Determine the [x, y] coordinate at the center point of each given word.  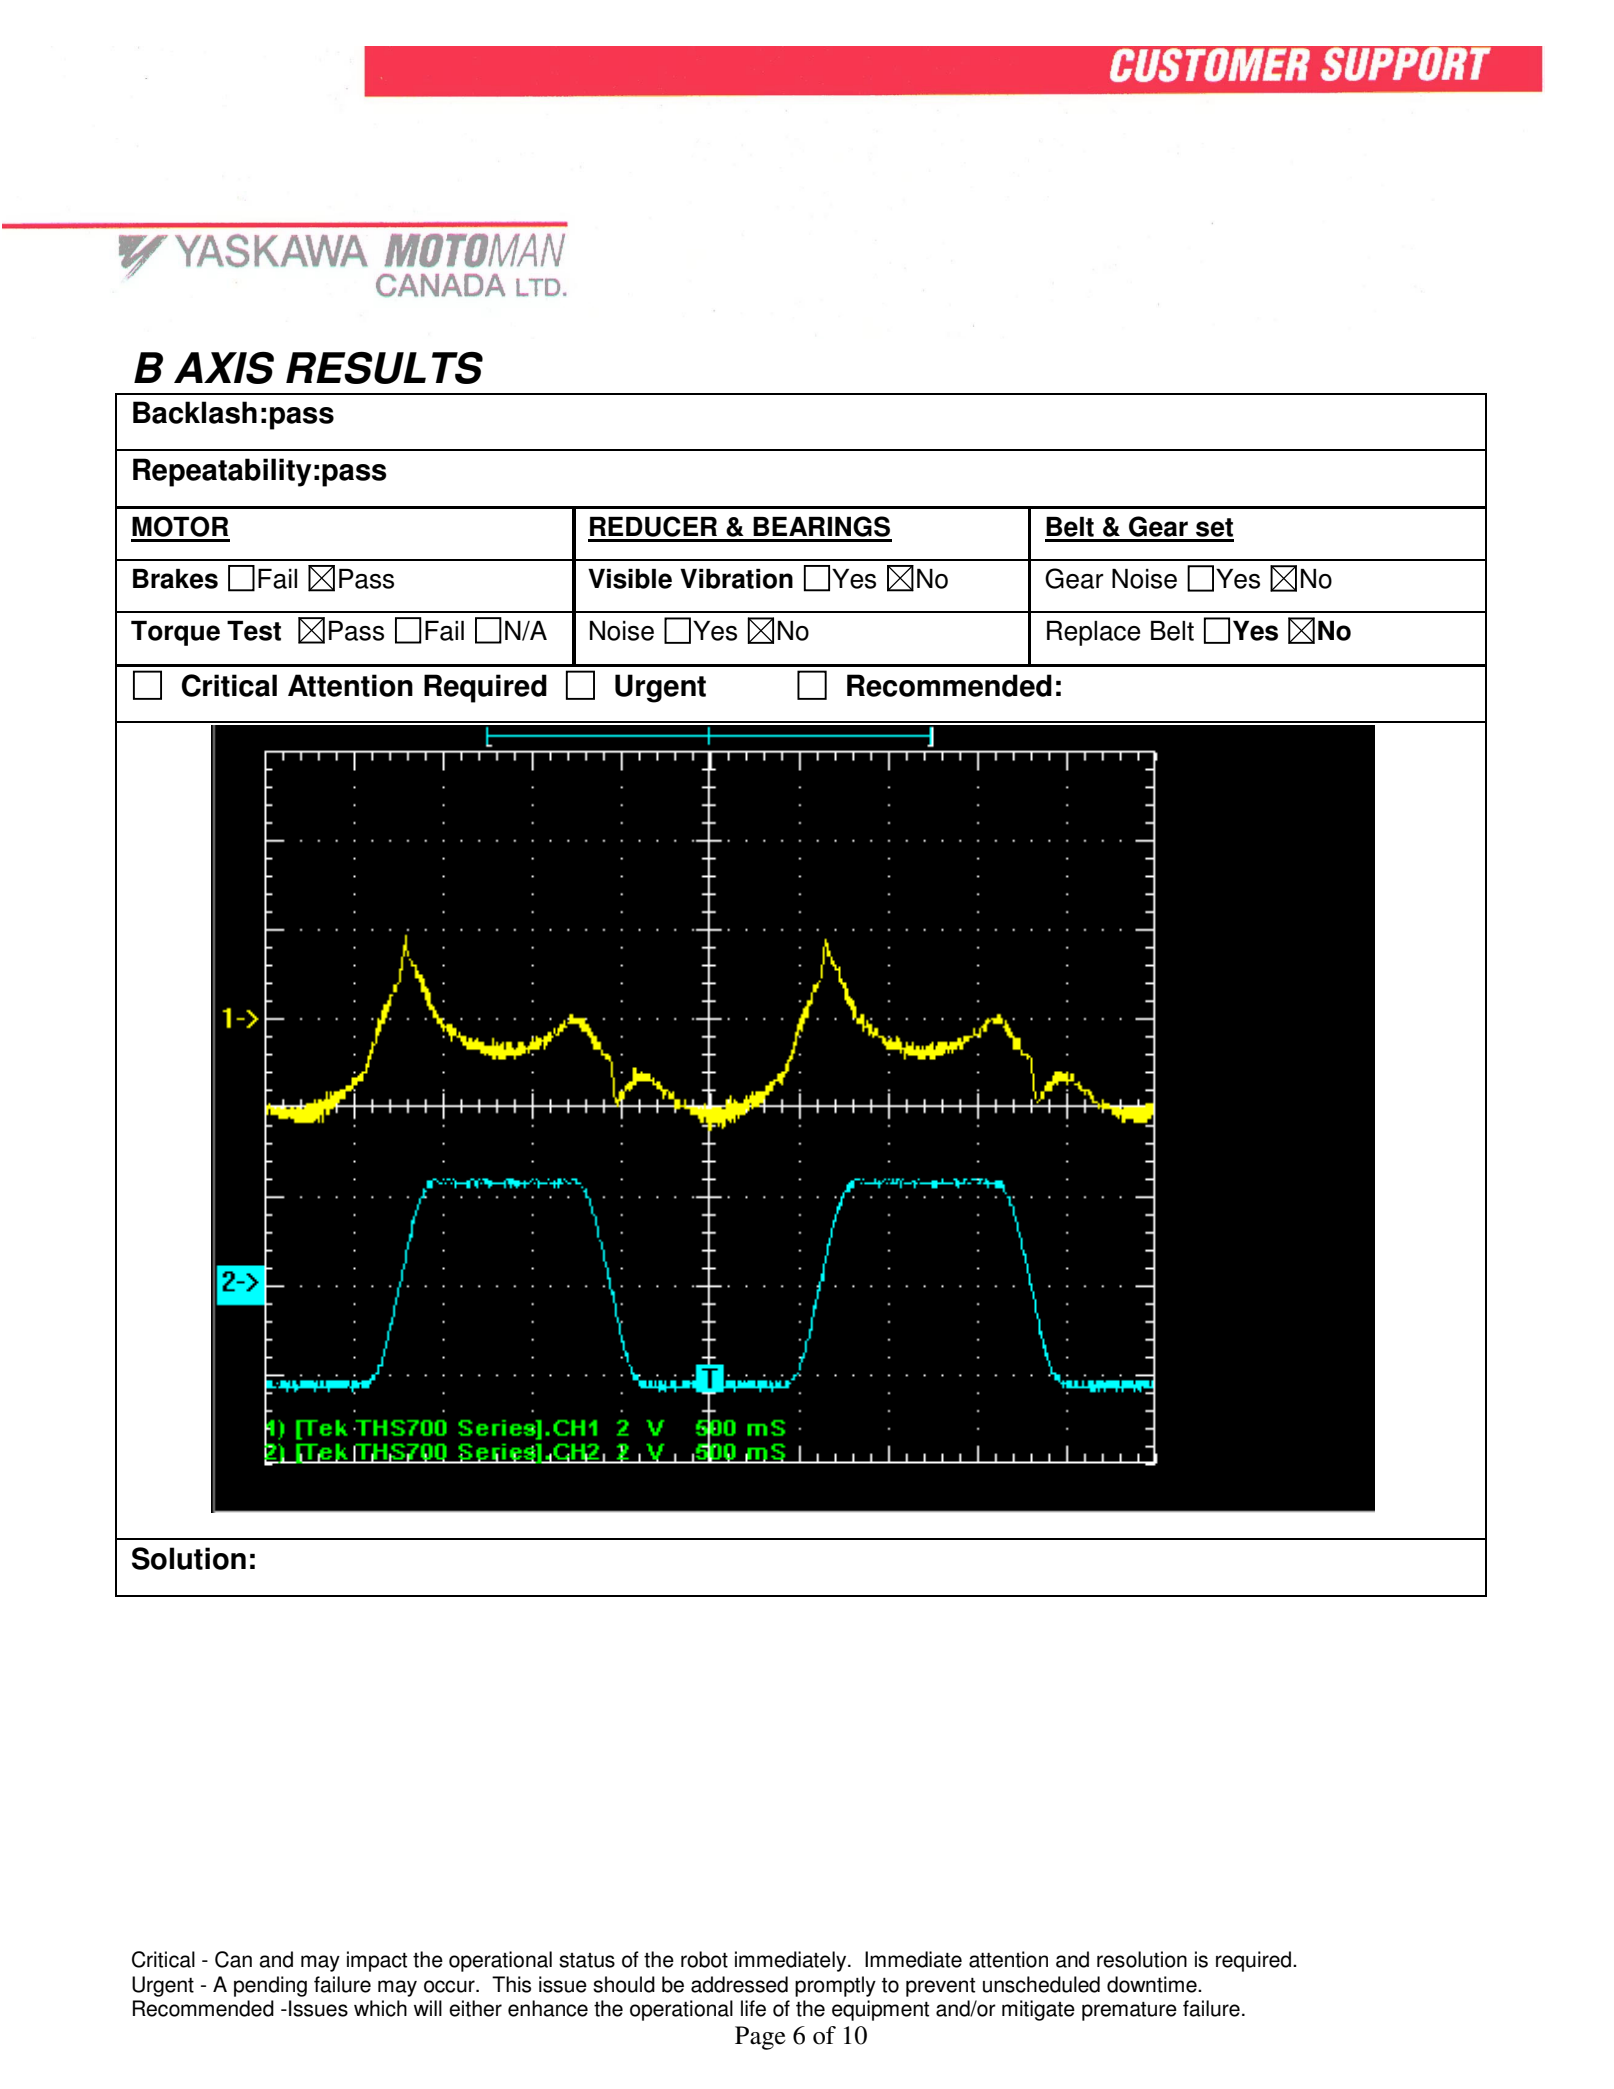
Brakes [175, 579]
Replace [1094, 633]
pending [270, 1986]
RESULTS [384, 368]
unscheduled [1041, 1984]
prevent [940, 1987]
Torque [175, 633]
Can [233, 1959]
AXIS [224, 368]
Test [254, 631]
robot [704, 1959]
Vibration [736, 579]
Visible [630, 579]
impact [377, 1961]
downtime [1153, 1984]
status [587, 1960]
